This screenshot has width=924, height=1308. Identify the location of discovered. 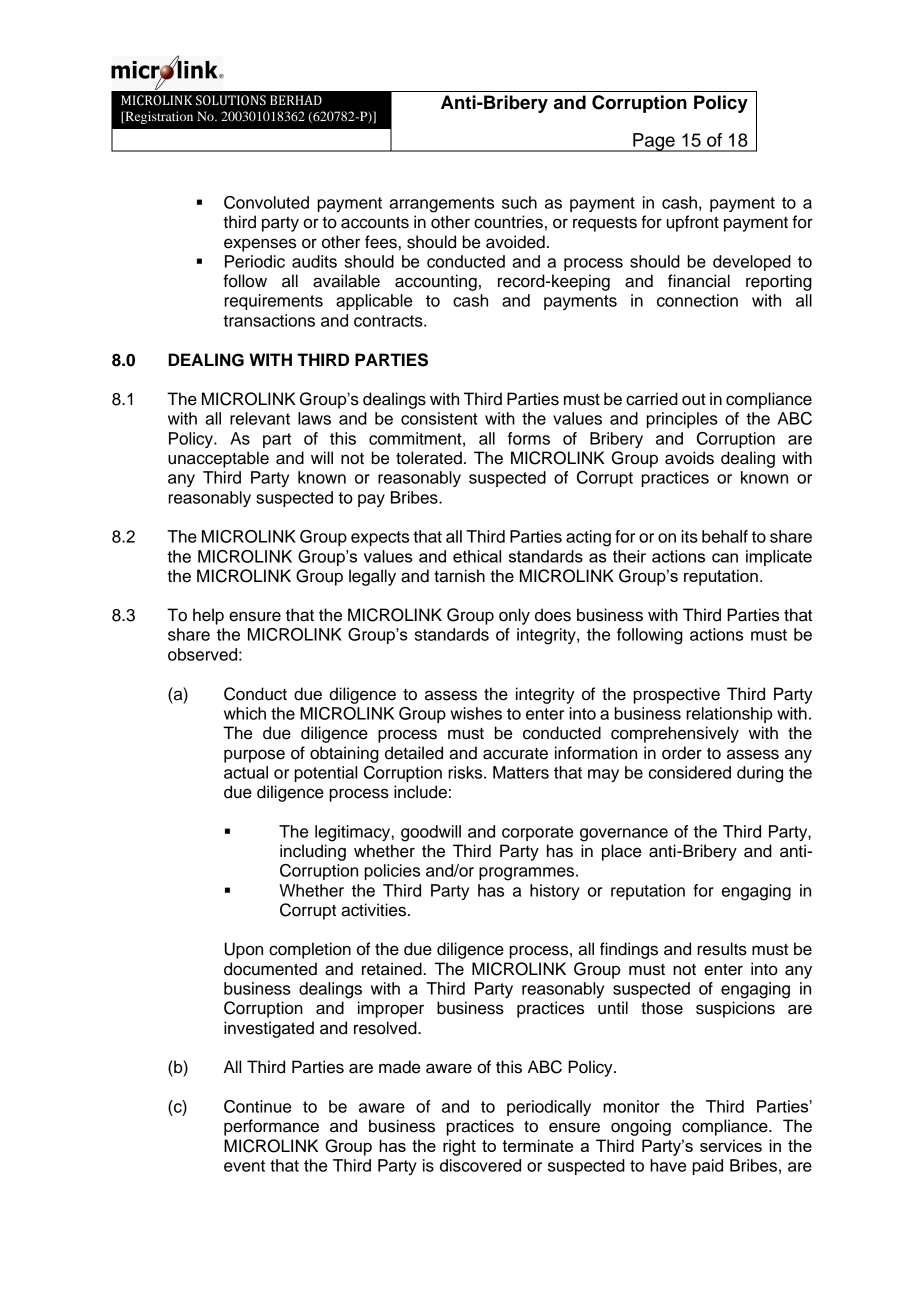
(480, 1165).
